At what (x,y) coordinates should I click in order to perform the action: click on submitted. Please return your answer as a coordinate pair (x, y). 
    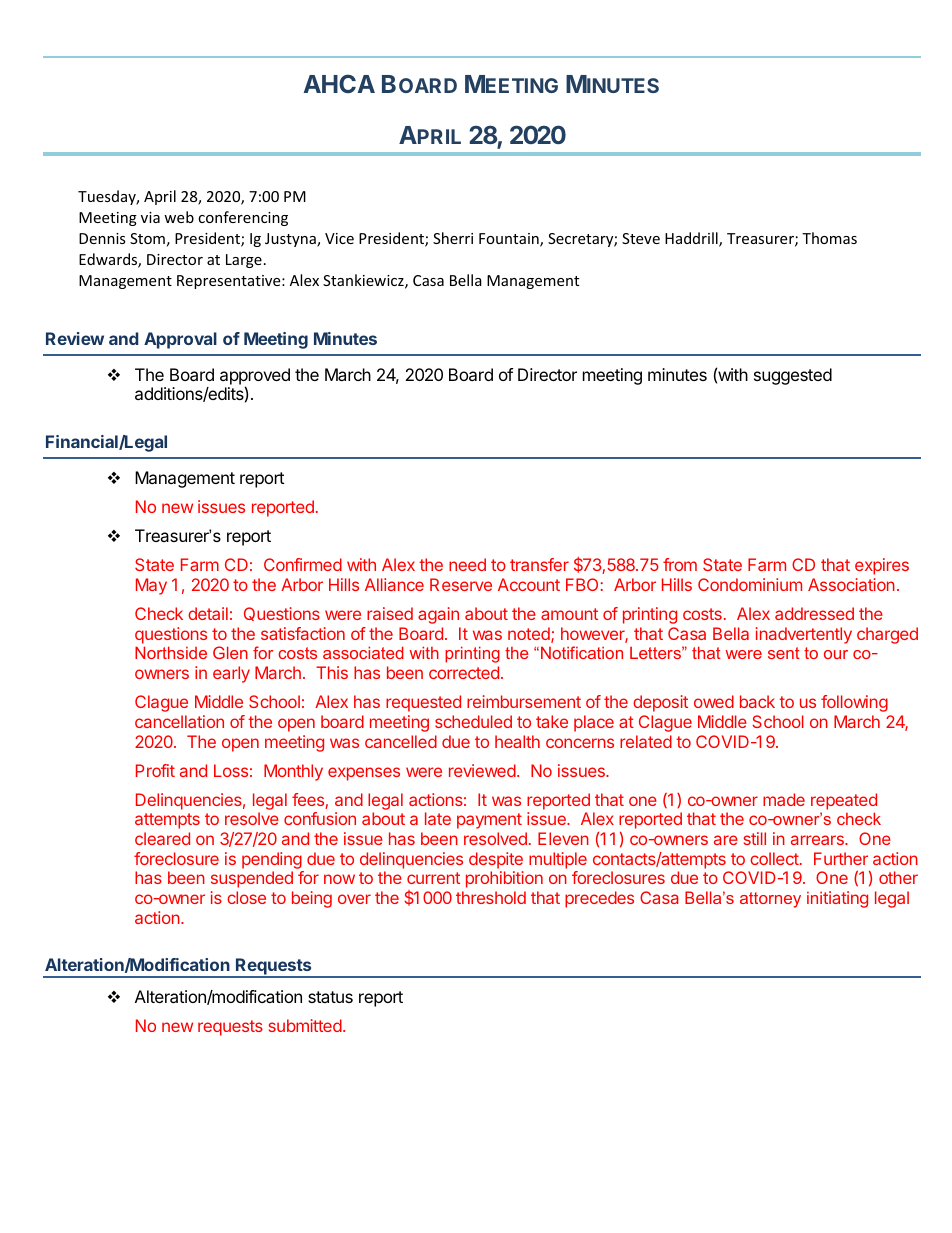
    Looking at the image, I should click on (305, 1025).
